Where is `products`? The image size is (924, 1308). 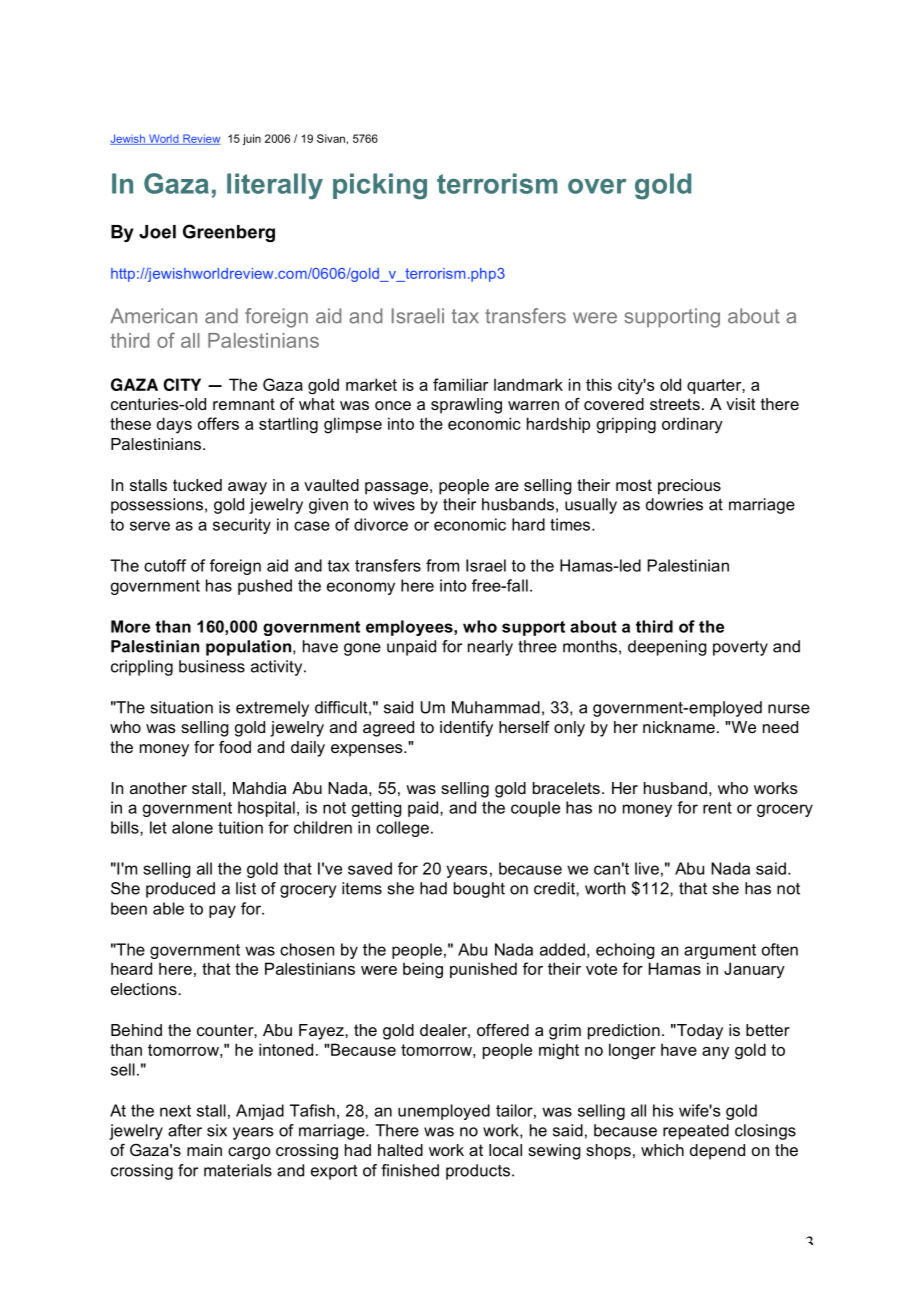
products is located at coordinates (478, 1172).
